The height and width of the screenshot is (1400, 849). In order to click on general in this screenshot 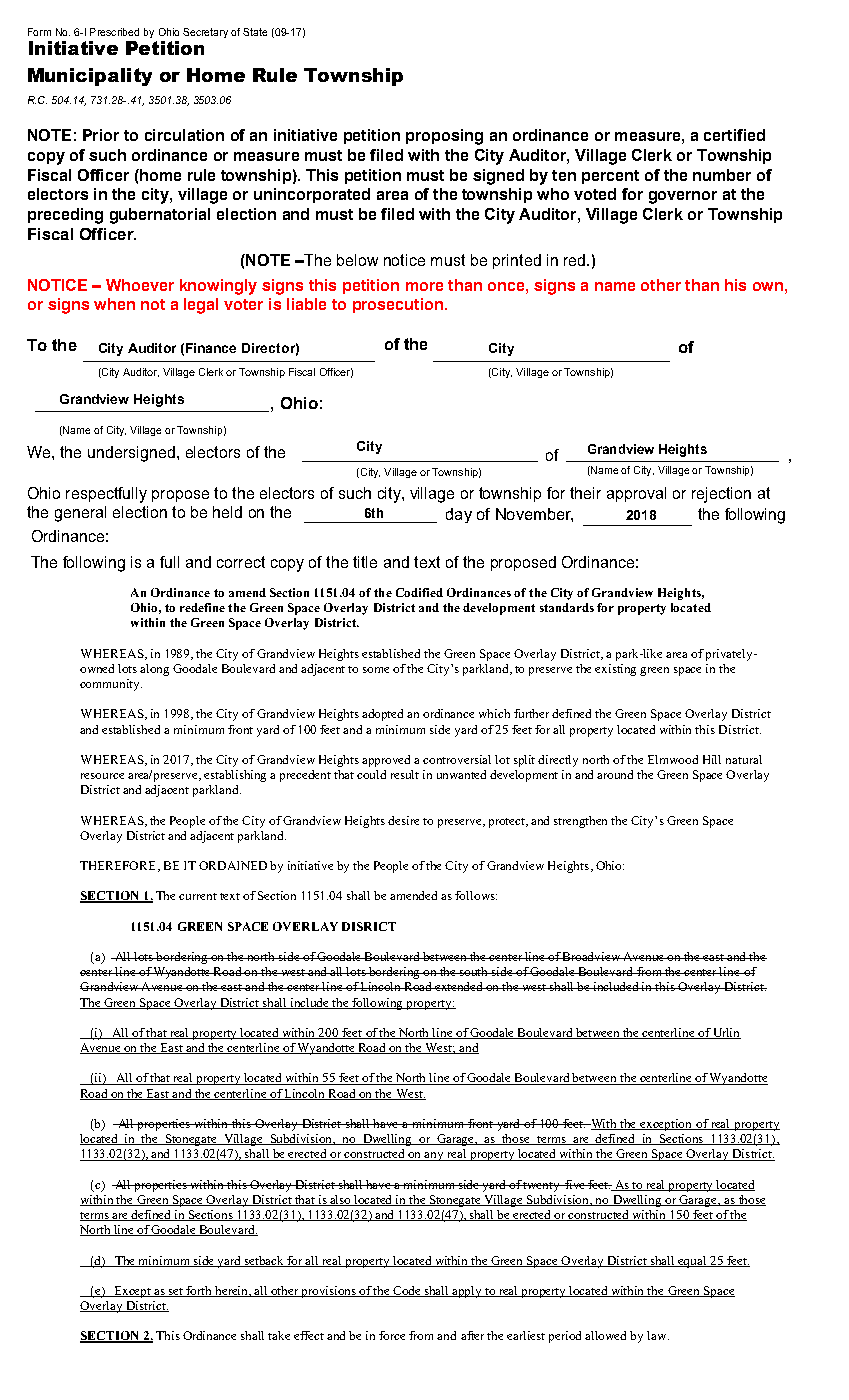, I will do `click(80, 514)`.
